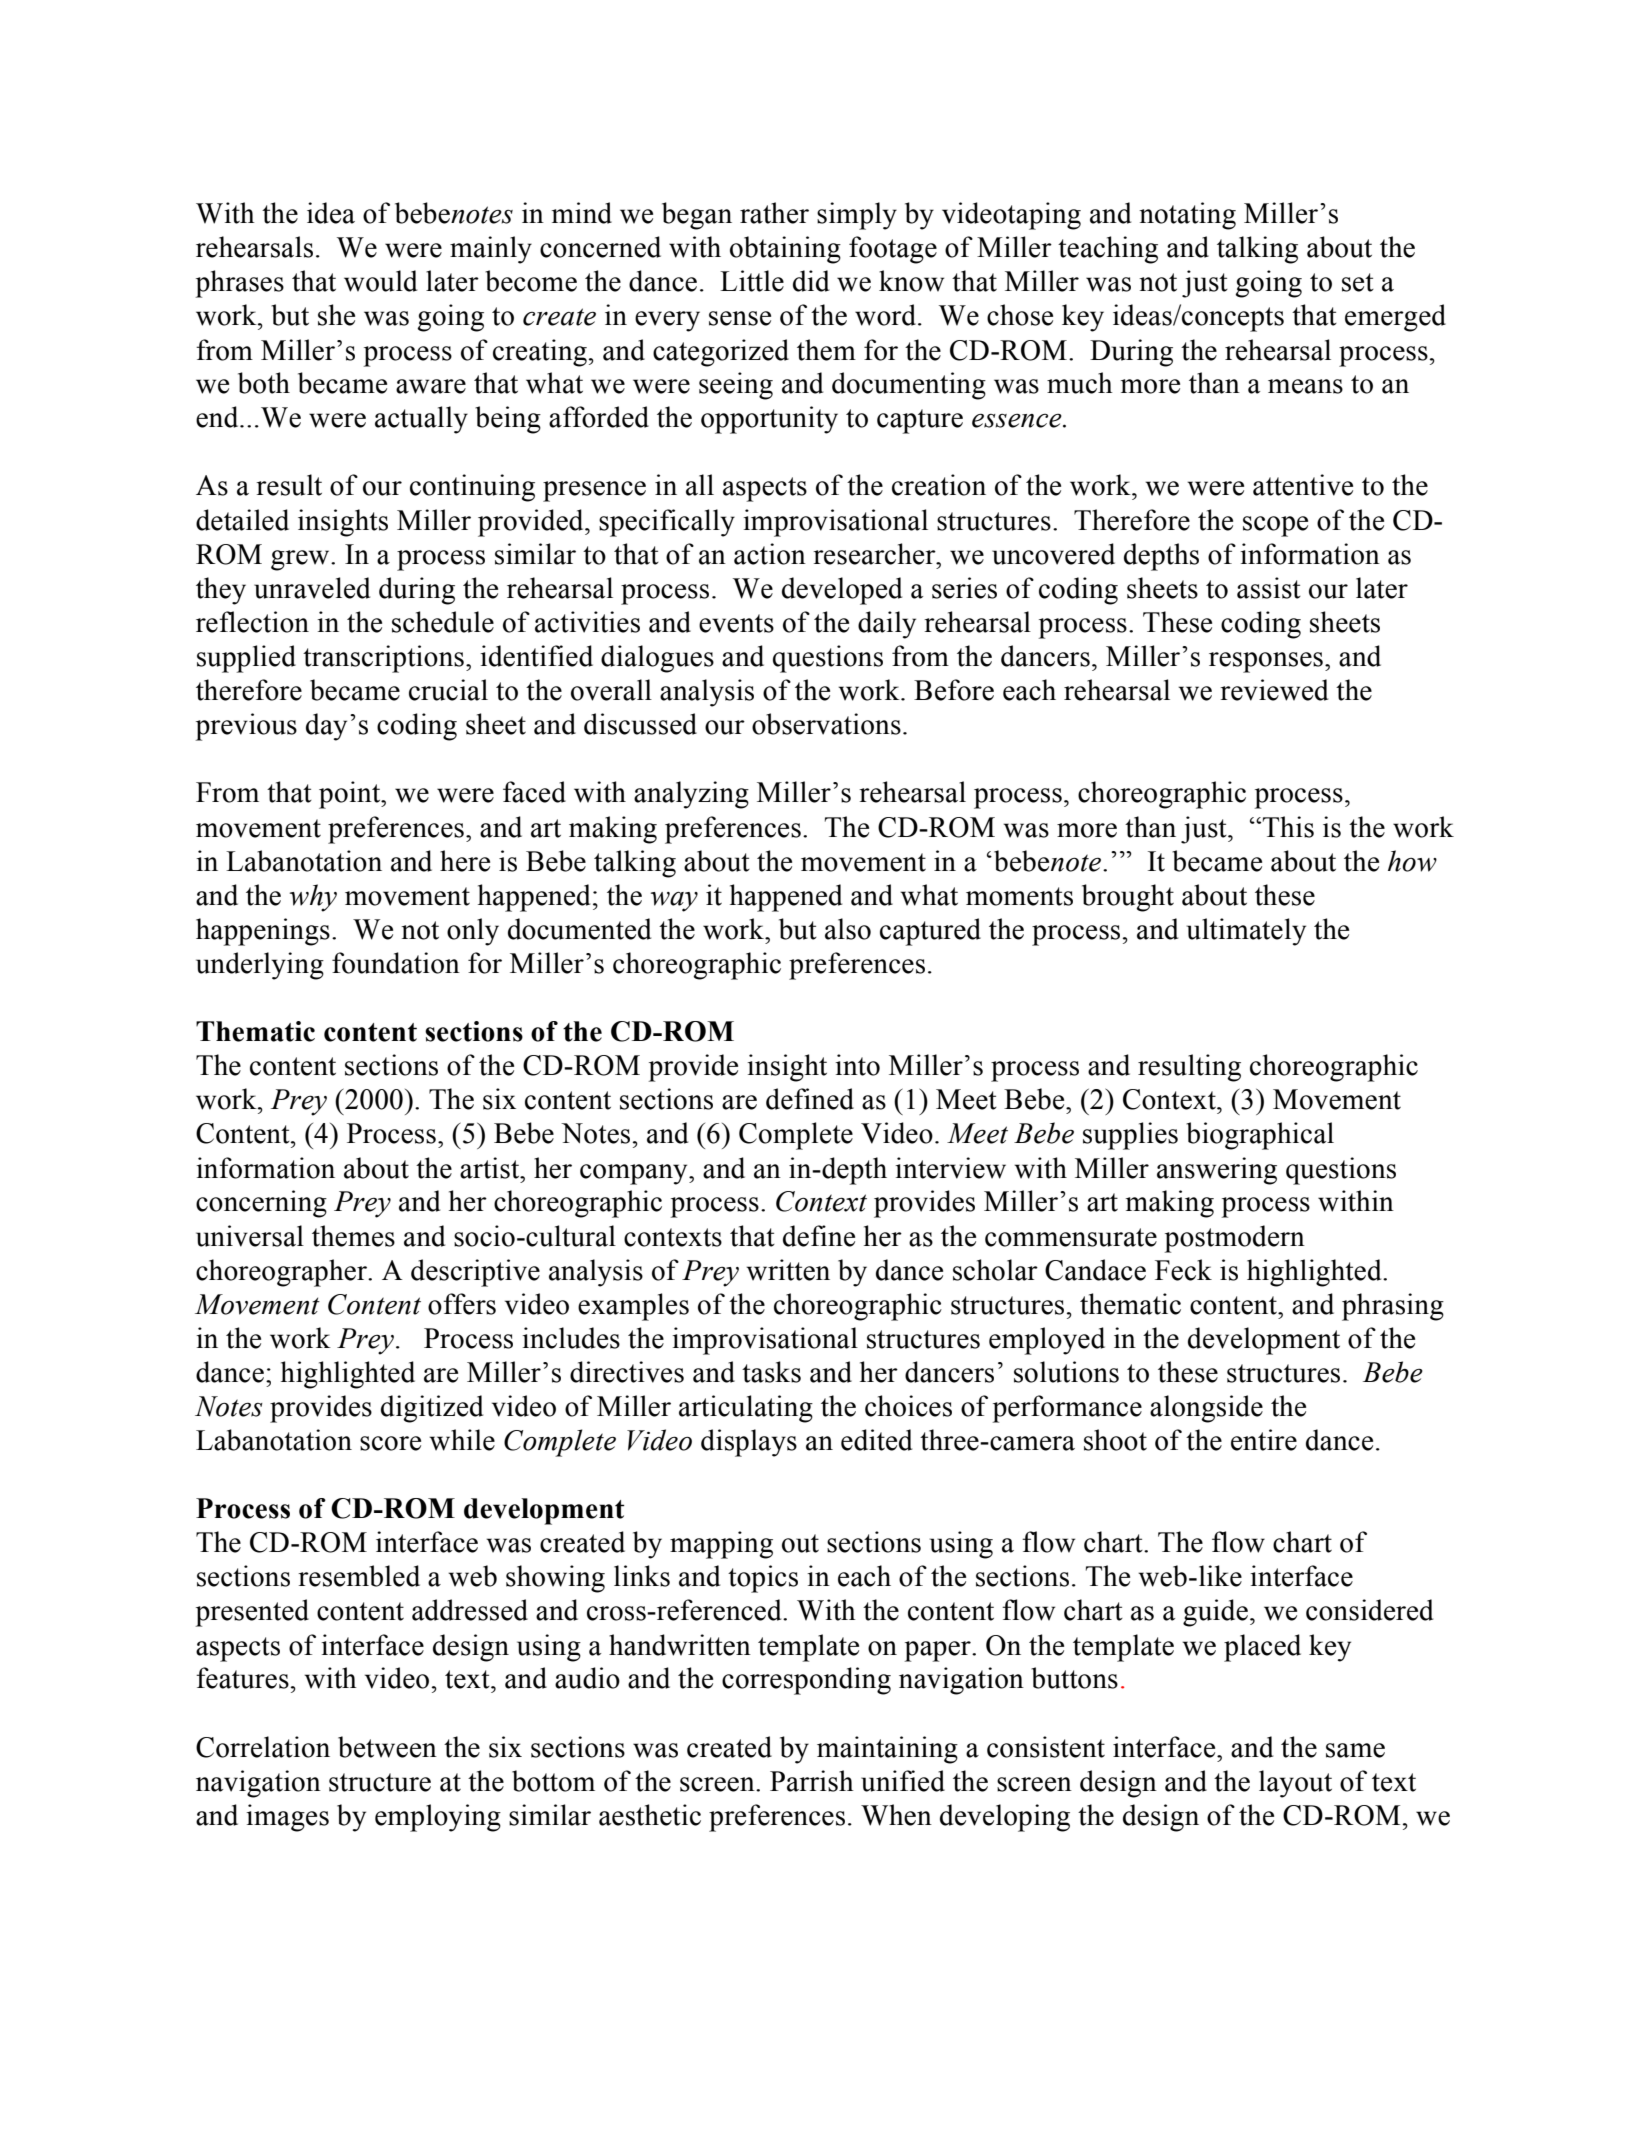 Image resolution: width=1650 pixels, height=2136 pixels. What do you see at coordinates (432, 1409) in the page?
I see `digitized` at bounding box center [432, 1409].
